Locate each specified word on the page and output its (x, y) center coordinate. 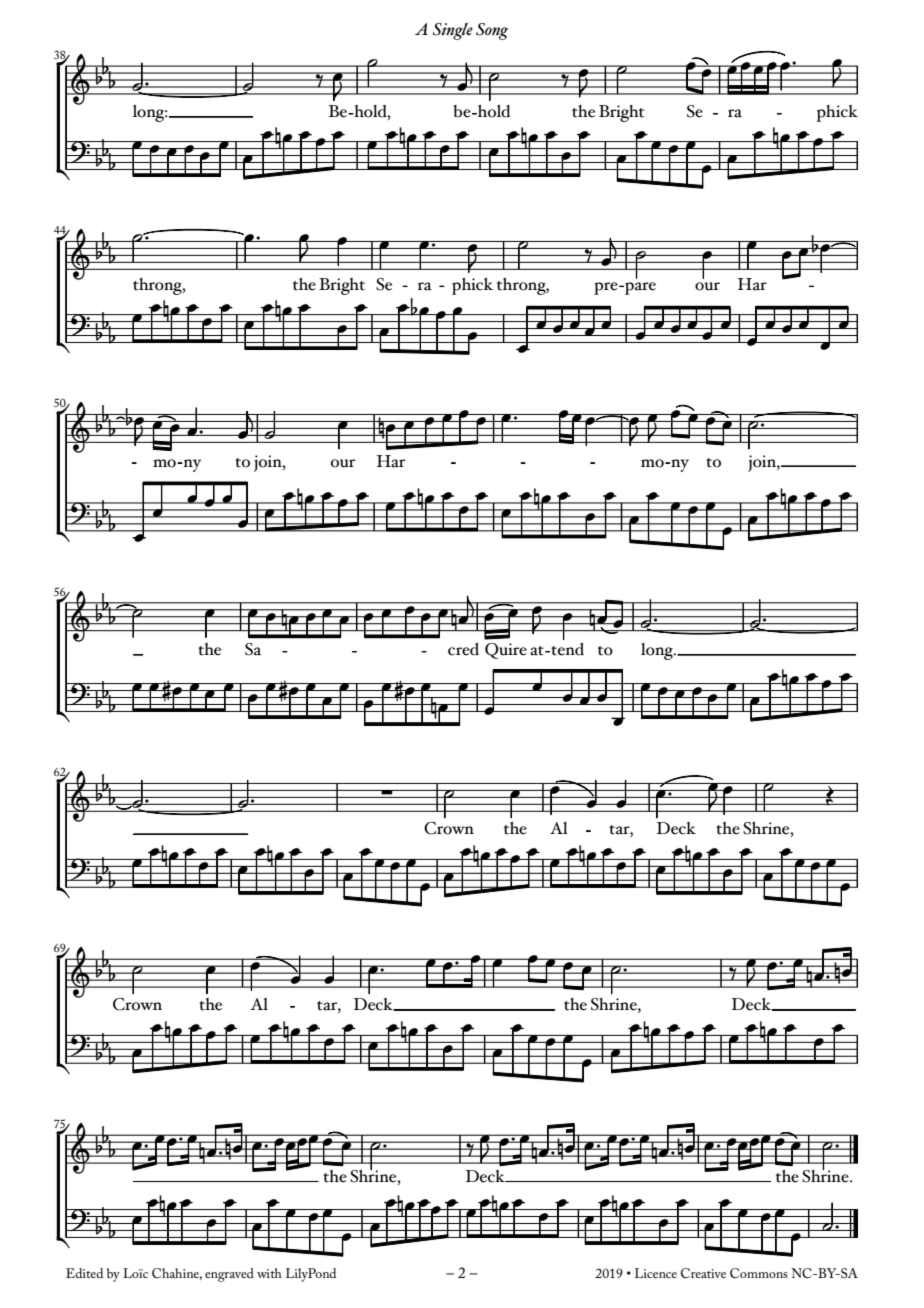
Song (492, 31)
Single (453, 31)
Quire (506, 651)
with (269, 1273)
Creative (703, 1273)
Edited (84, 1273)
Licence (656, 1273)
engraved (229, 1275)
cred (463, 649)
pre (607, 288)
